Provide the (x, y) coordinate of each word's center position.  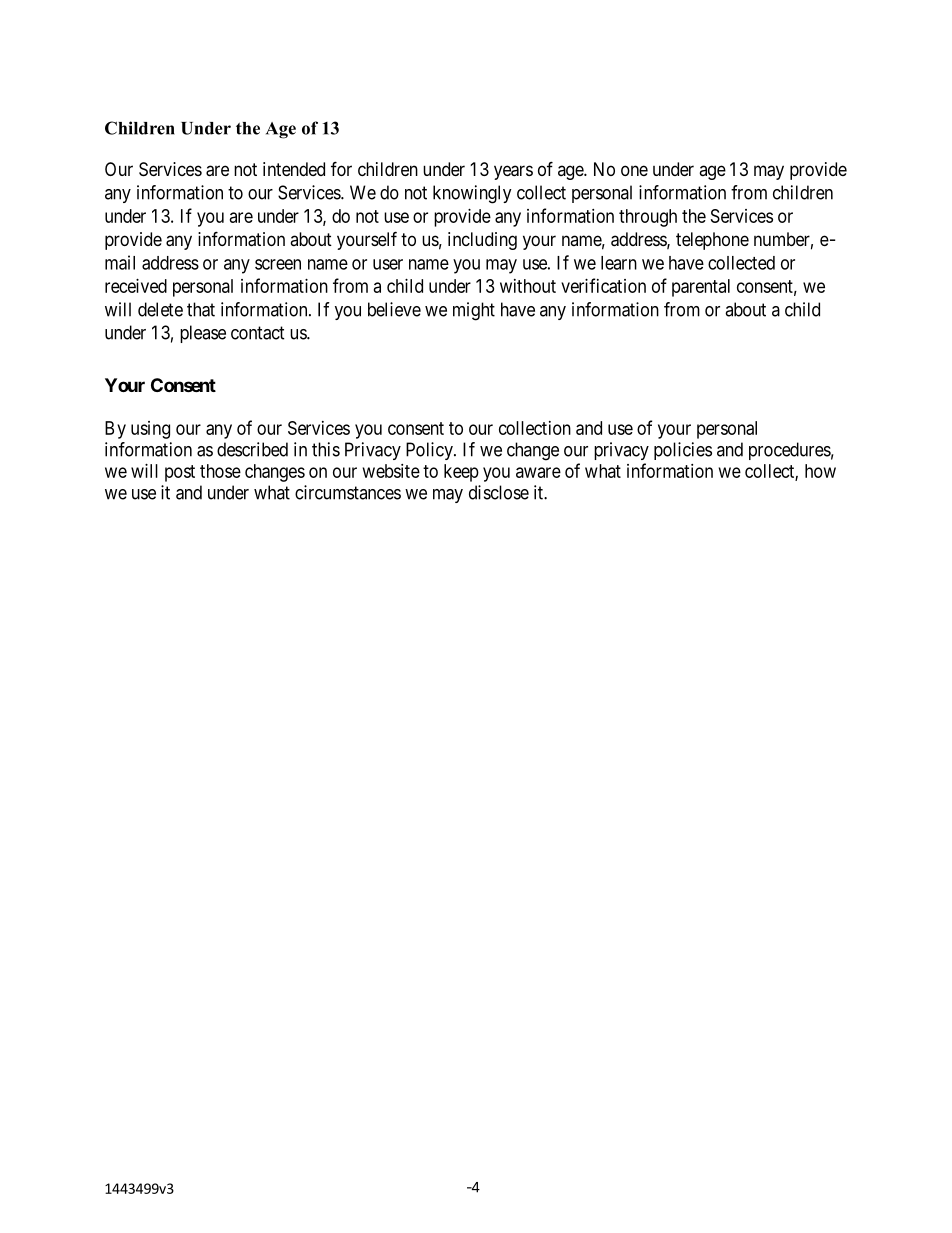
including (482, 241)
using (150, 430)
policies (683, 451)
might (474, 311)
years (513, 172)
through (648, 218)
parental (701, 288)
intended (294, 169)
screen (278, 264)
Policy (430, 451)
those (220, 471)
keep (461, 473)
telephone (712, 241)
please (203, 334)
